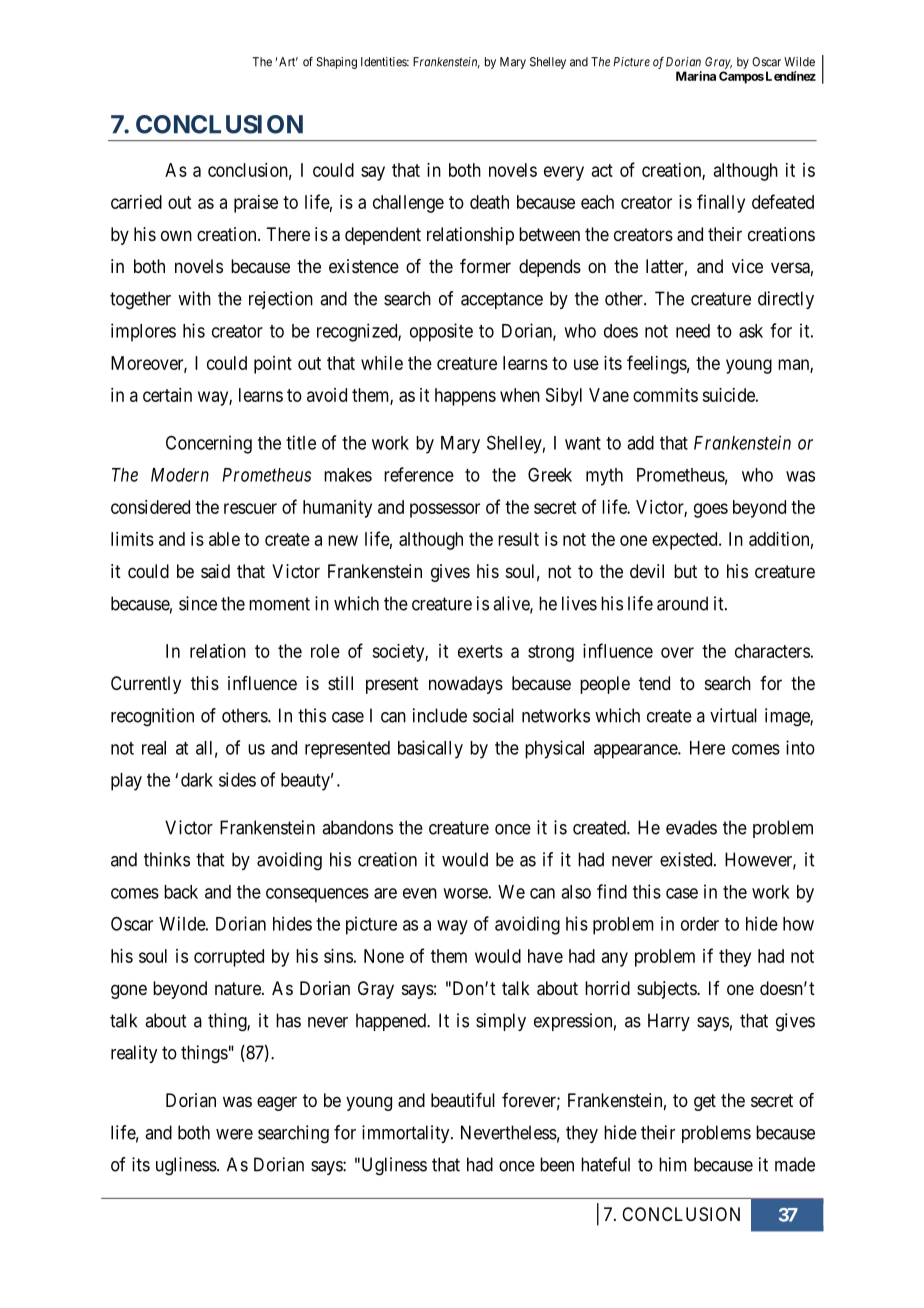  Describe the element at coordinates (197, 780) in the image. I see `dark` at that location.
